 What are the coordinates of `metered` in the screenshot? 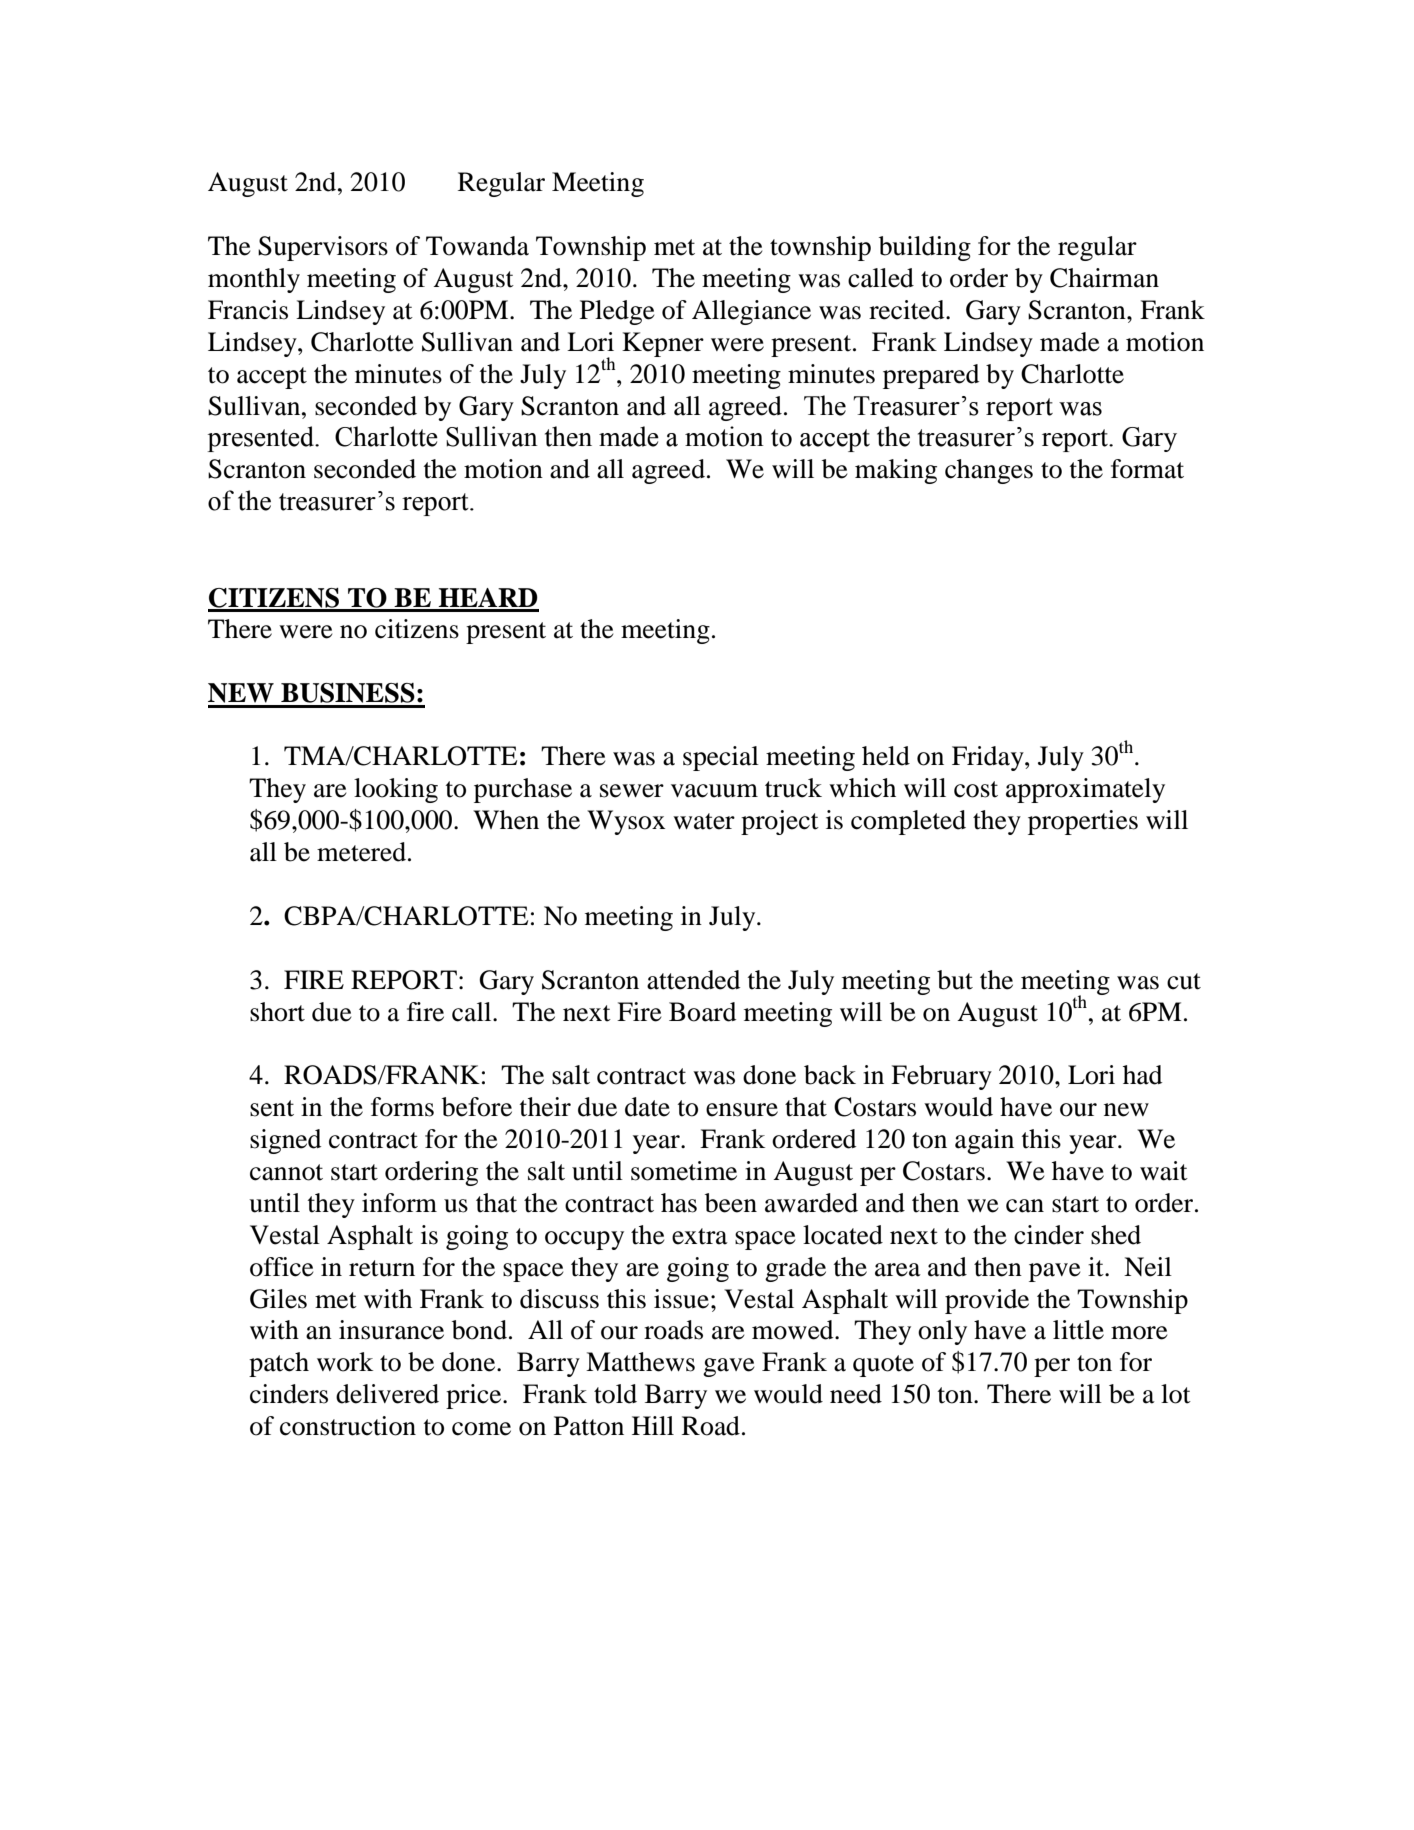 It's located at (361, 852).
